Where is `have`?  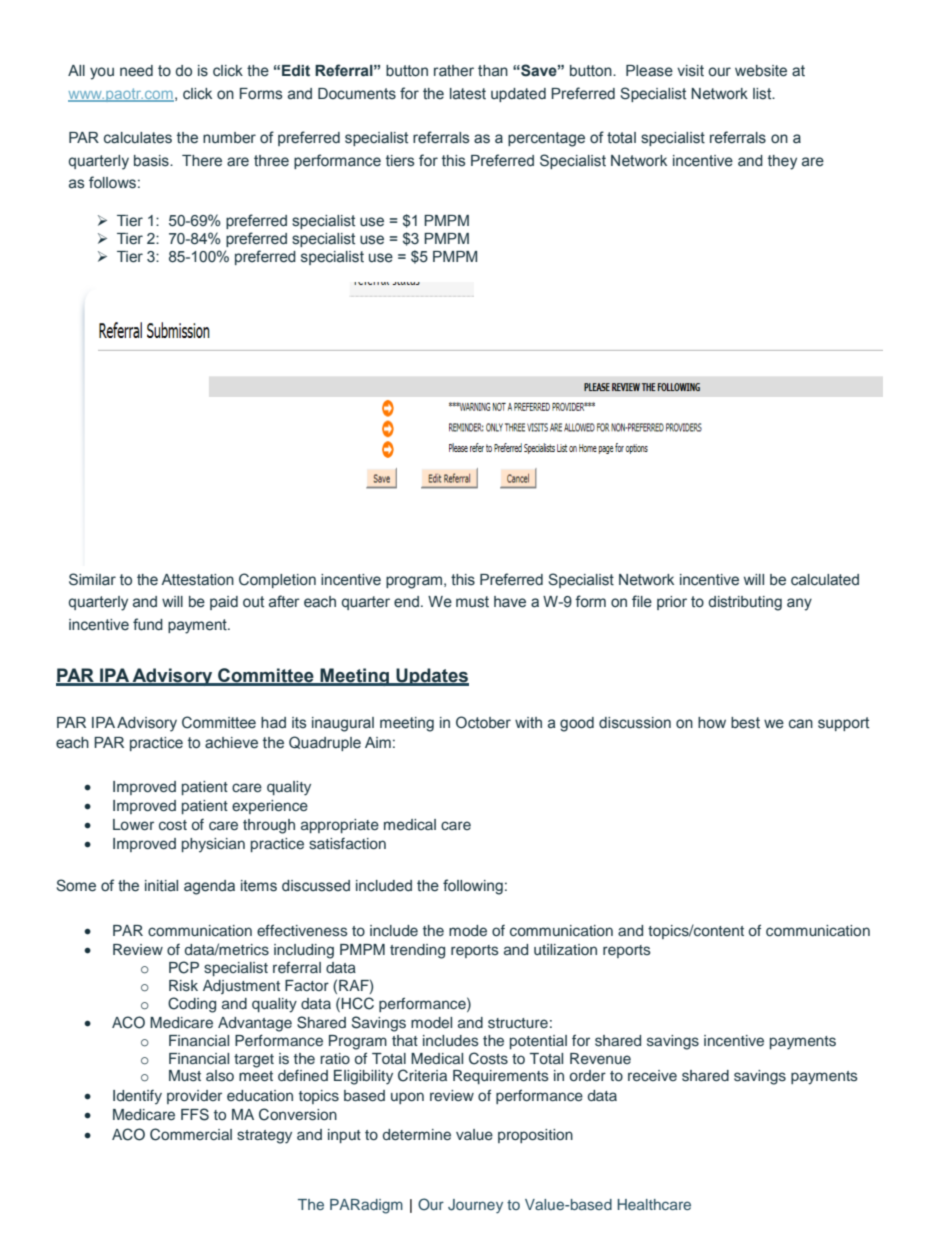
have is located at coordinates (510, 602).
